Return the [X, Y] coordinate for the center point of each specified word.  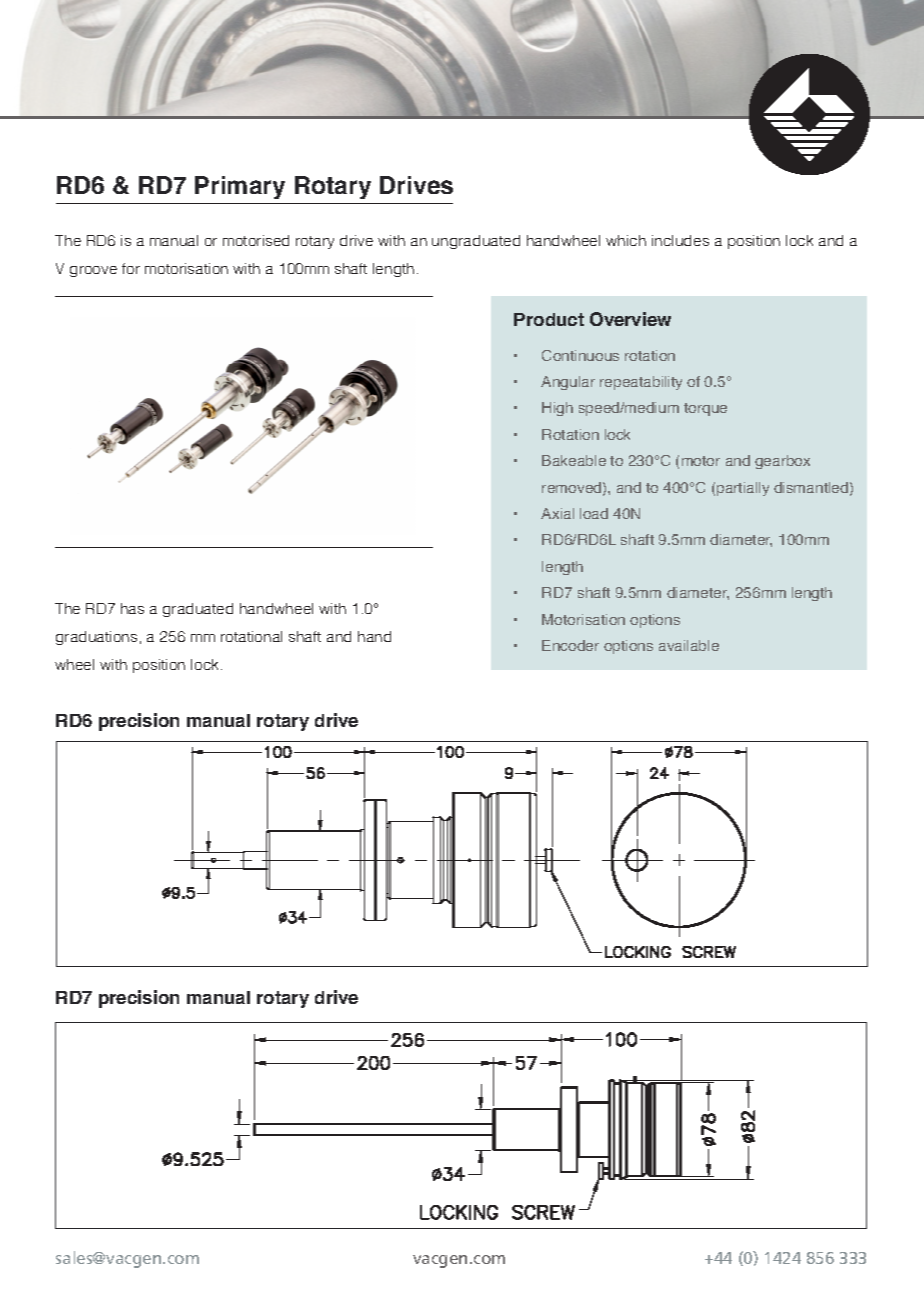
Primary [240, 187]
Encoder [570, 645]
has [132, 608]
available [689, 645]
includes [680, 240]
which [626, 240]
